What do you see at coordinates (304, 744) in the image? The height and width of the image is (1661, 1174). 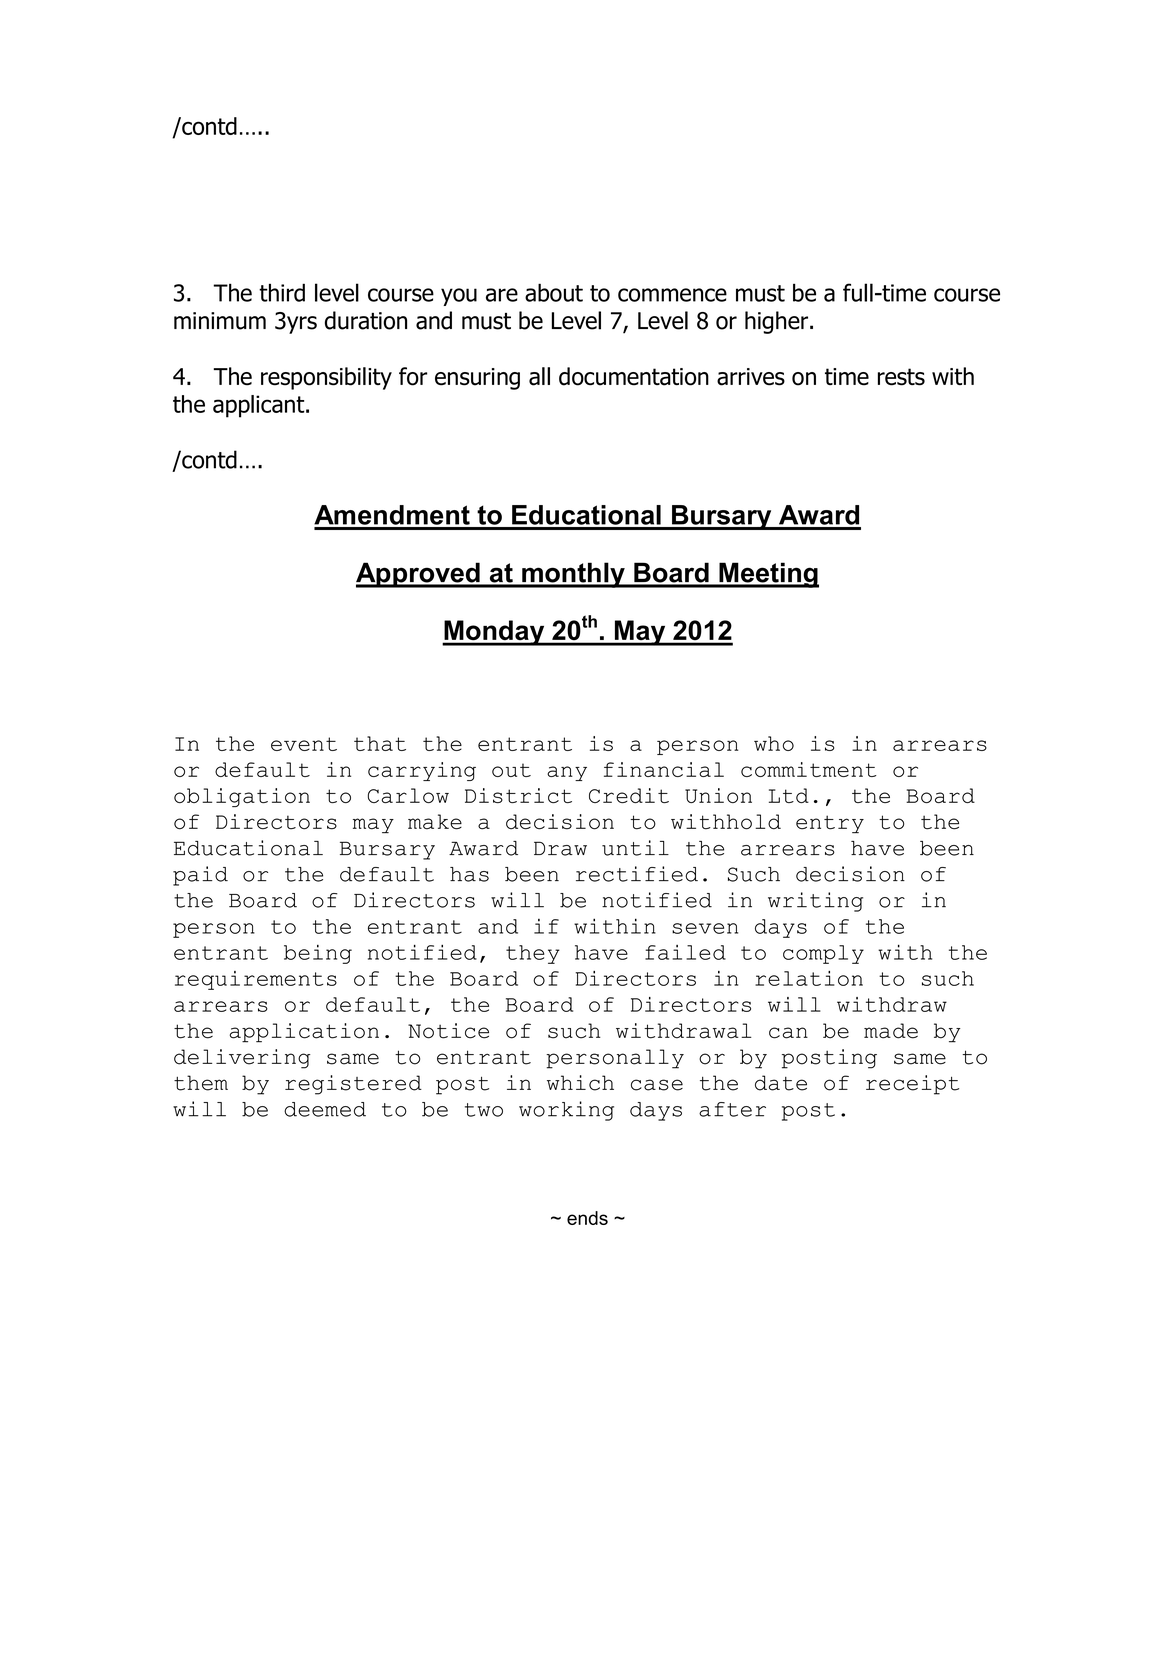 I see `event` at bounding box center [304, 744].
